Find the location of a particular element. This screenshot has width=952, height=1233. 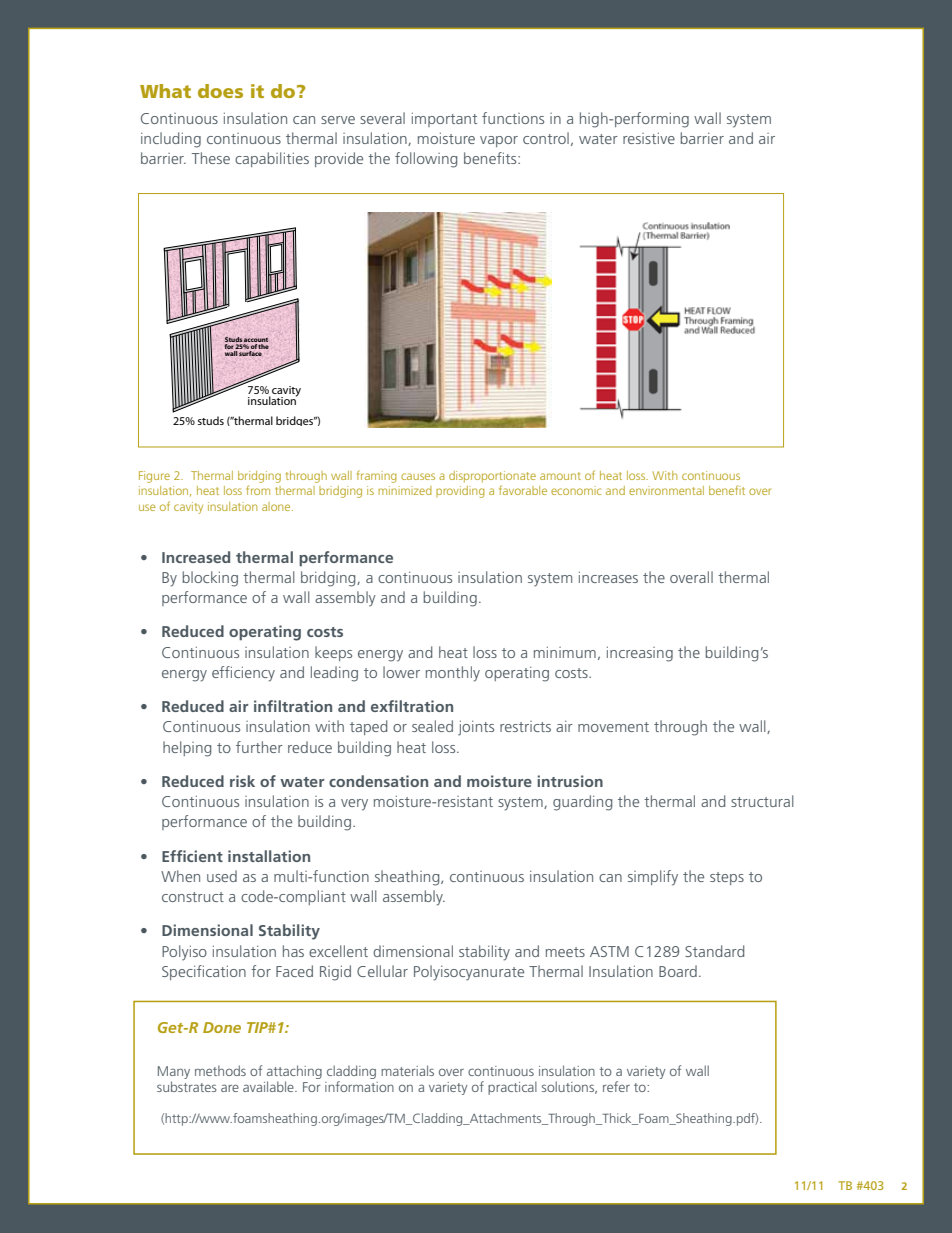

resistive is located at coordinates (649, 138).
